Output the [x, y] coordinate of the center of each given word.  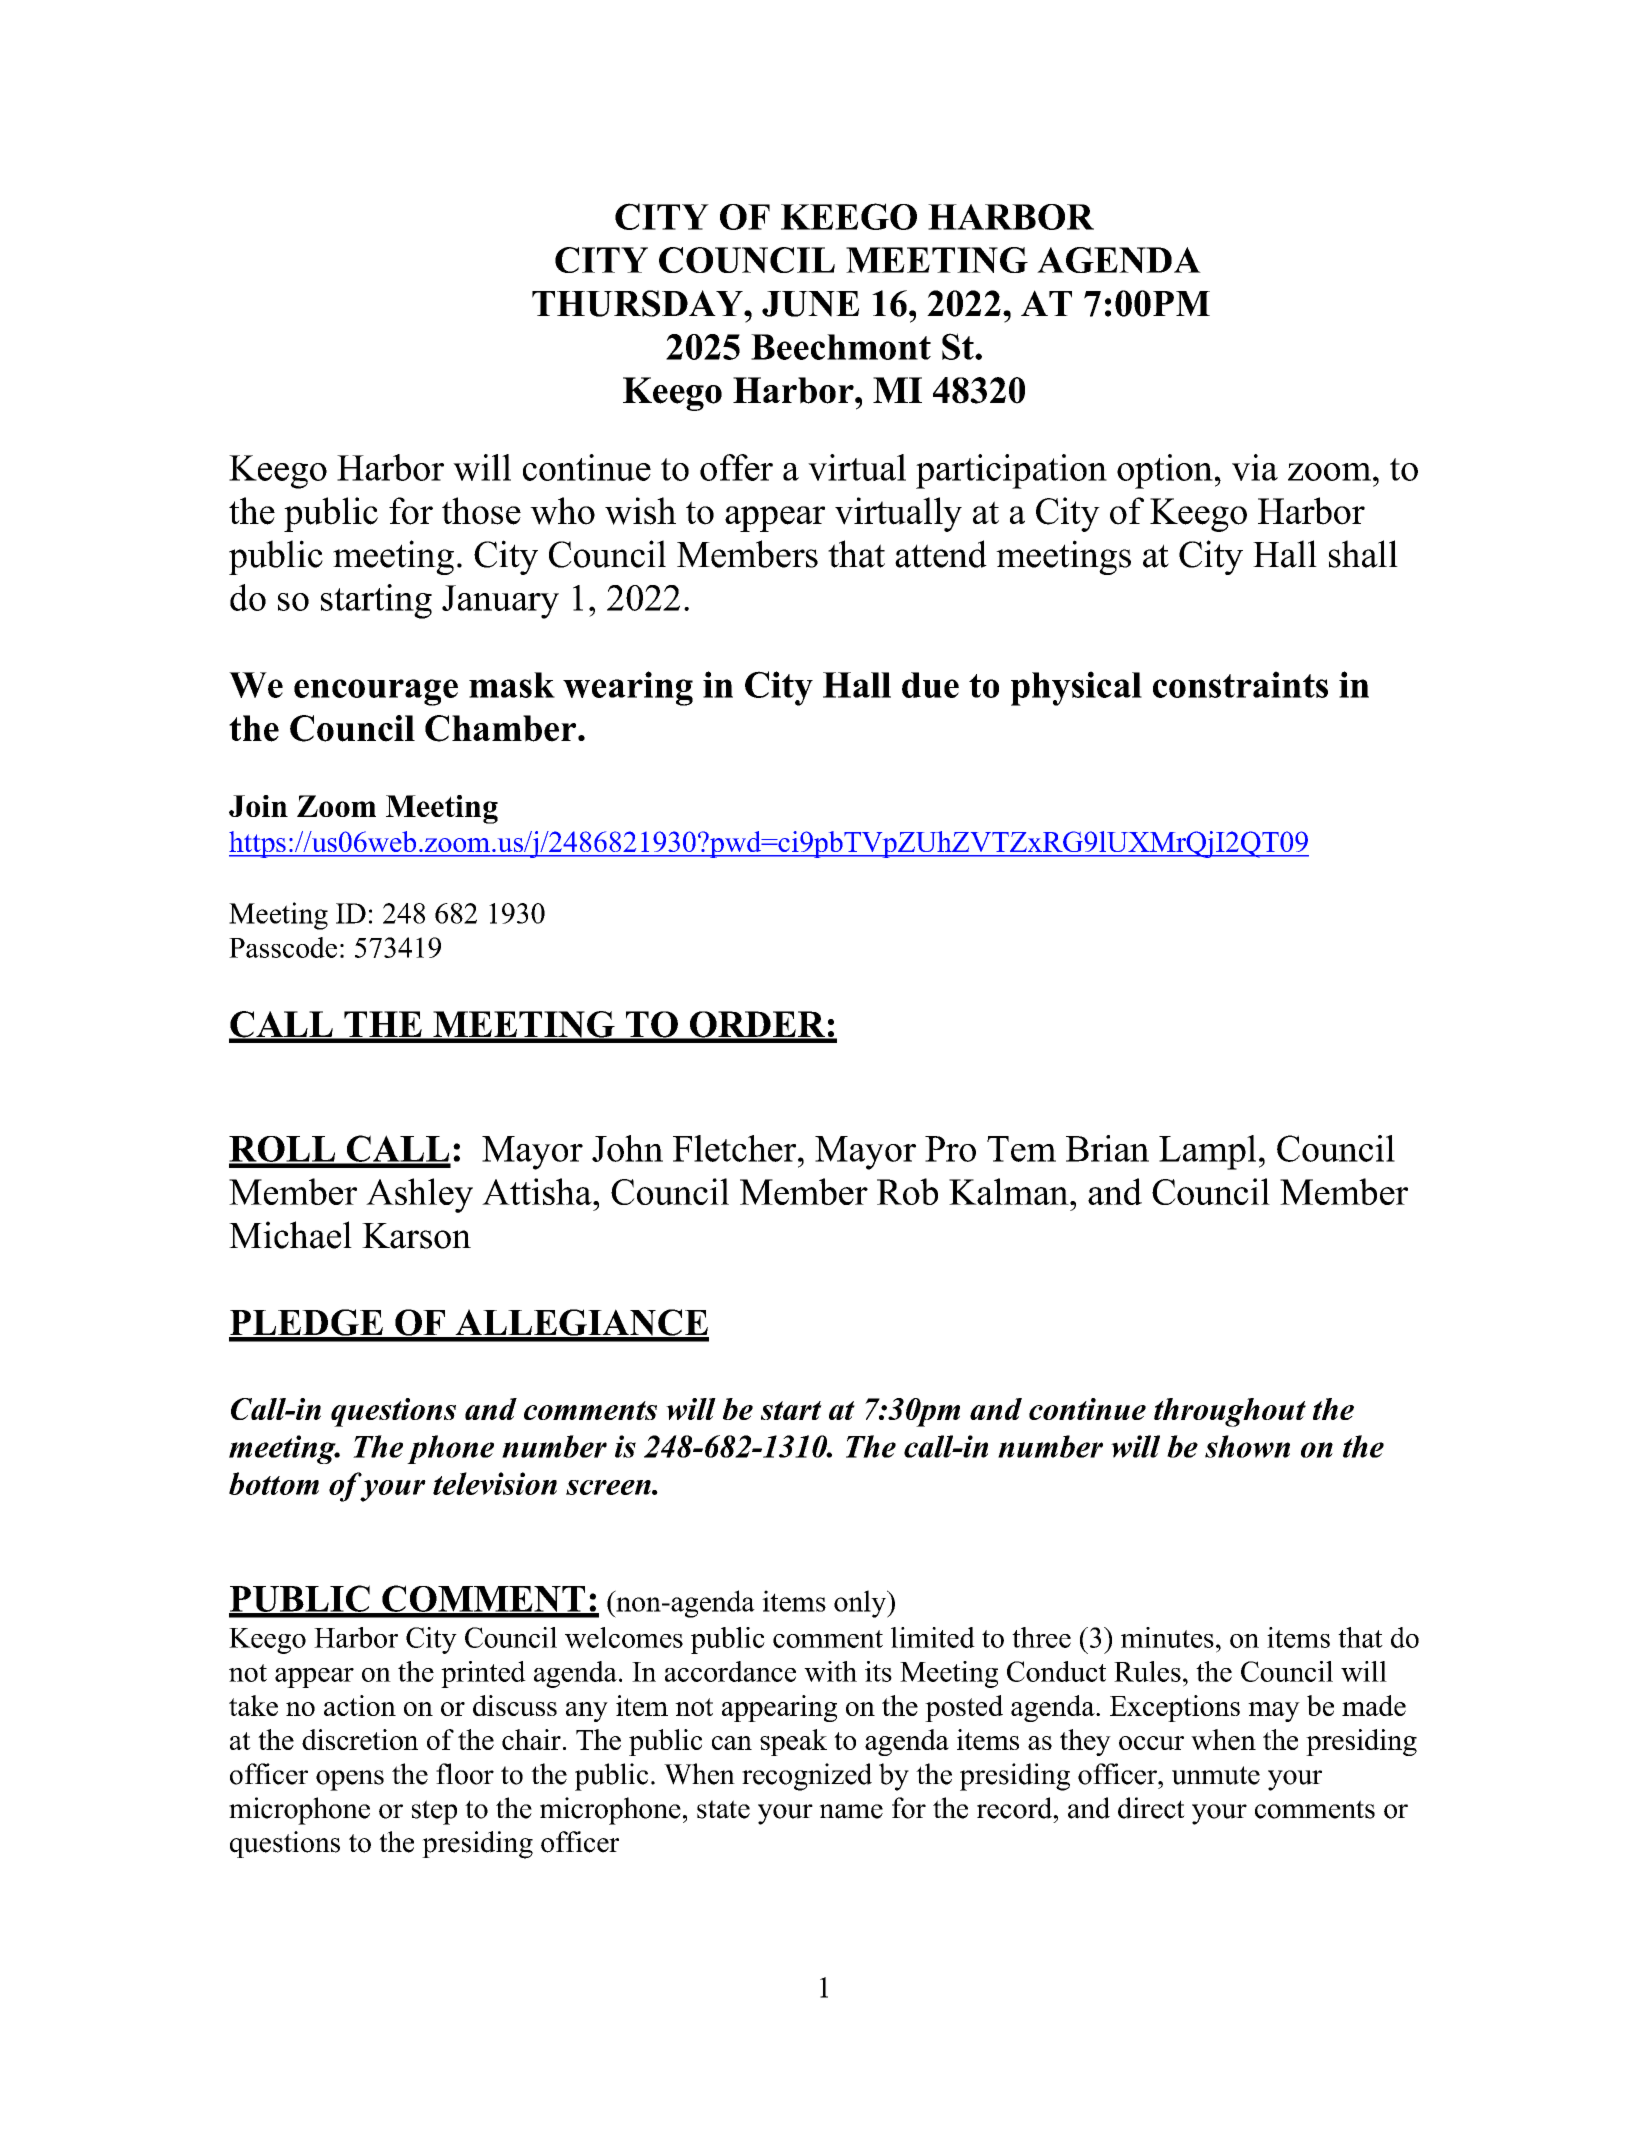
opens [350, 1780]
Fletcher [736, 1148]
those [481, 511]
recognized [807, 1777]
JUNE [810, 304]
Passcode [283, 947]
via [1255, 467]
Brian [1107, 1148]
